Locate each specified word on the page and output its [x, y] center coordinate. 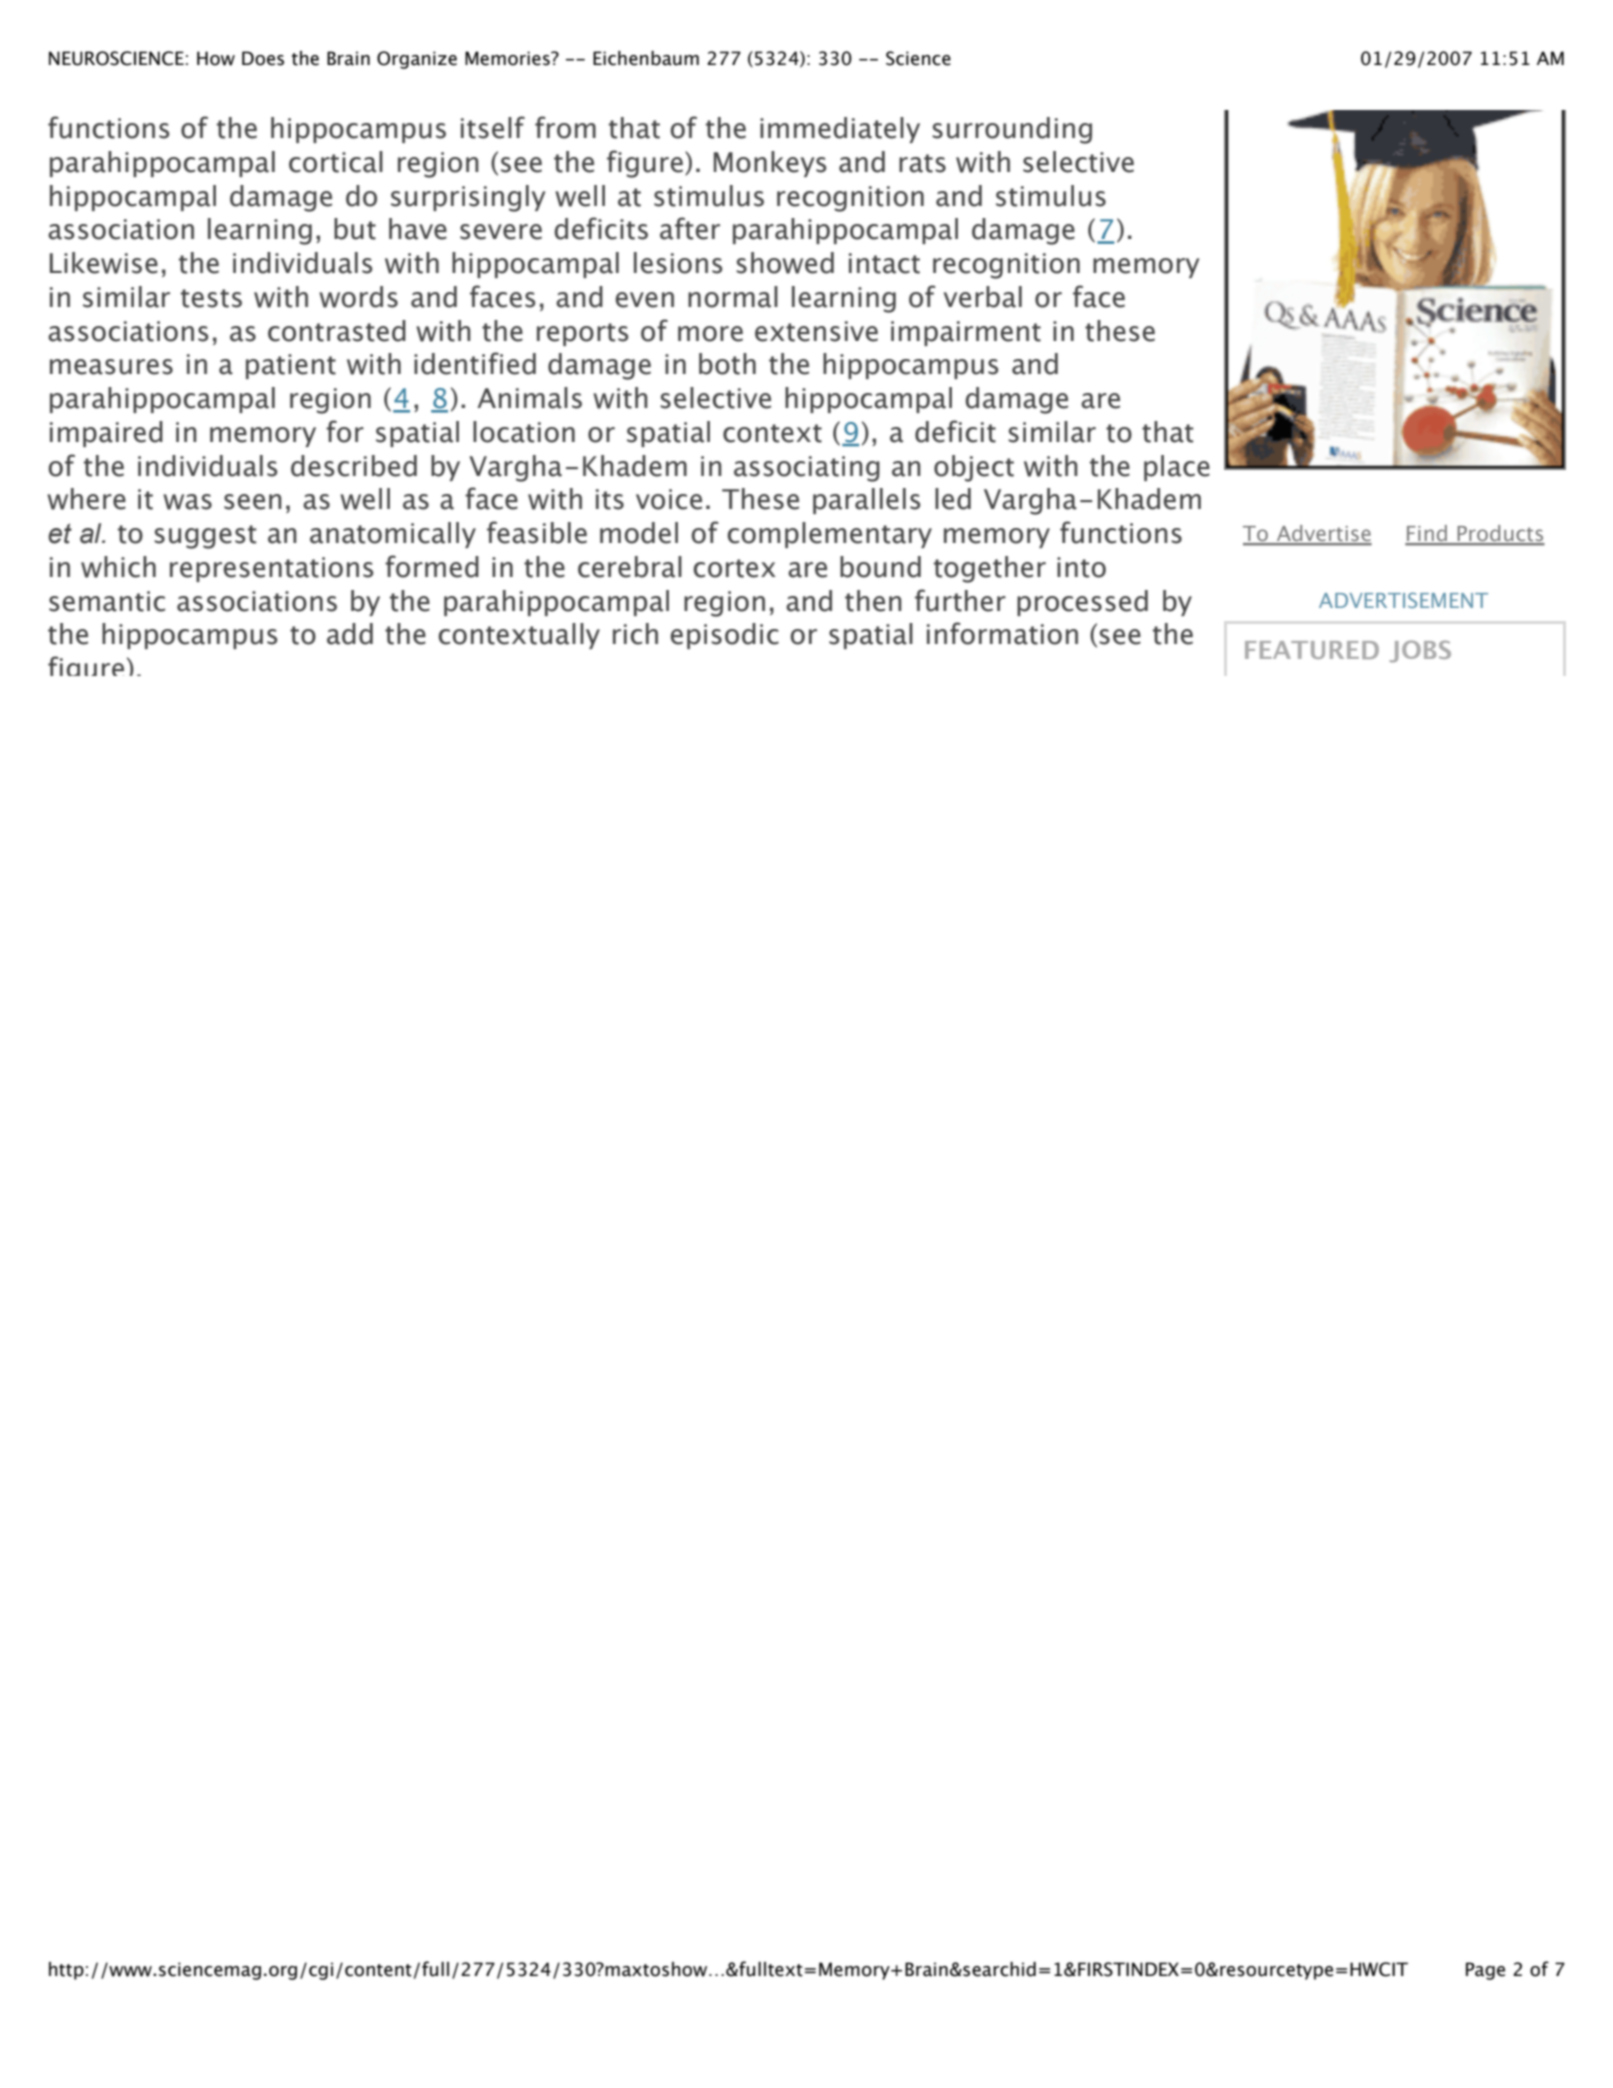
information [1002, 633]
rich [635, 634]
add [350, 634]
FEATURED [1312, 650]
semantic [107, 601]
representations [272, 569]
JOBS [1420, 651]
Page [1485, 1971]
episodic [724, 636]
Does [263, 58]
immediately [840, 130]
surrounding [1012, 130]
